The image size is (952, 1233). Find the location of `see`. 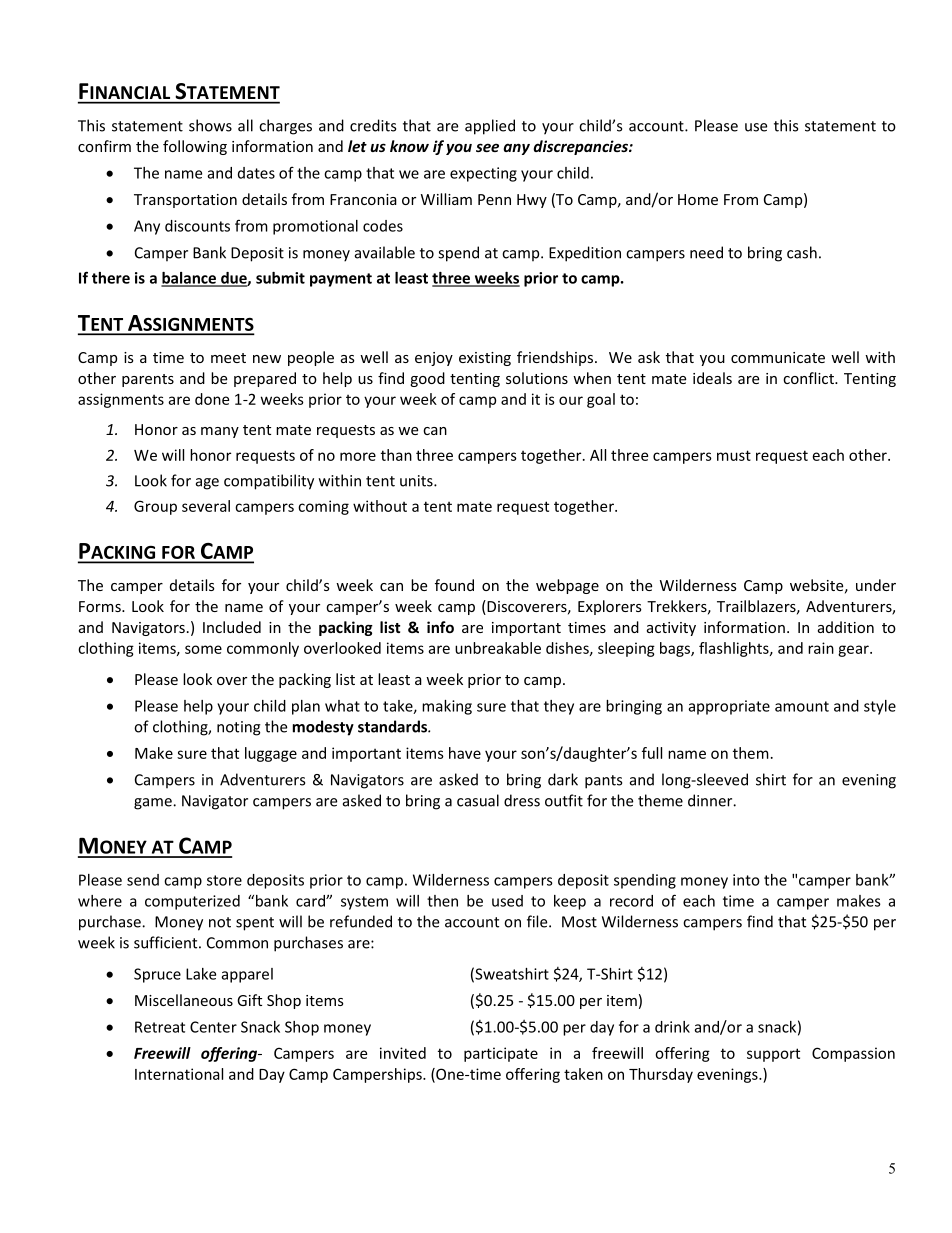

see is located at coordinates (487, 147).
